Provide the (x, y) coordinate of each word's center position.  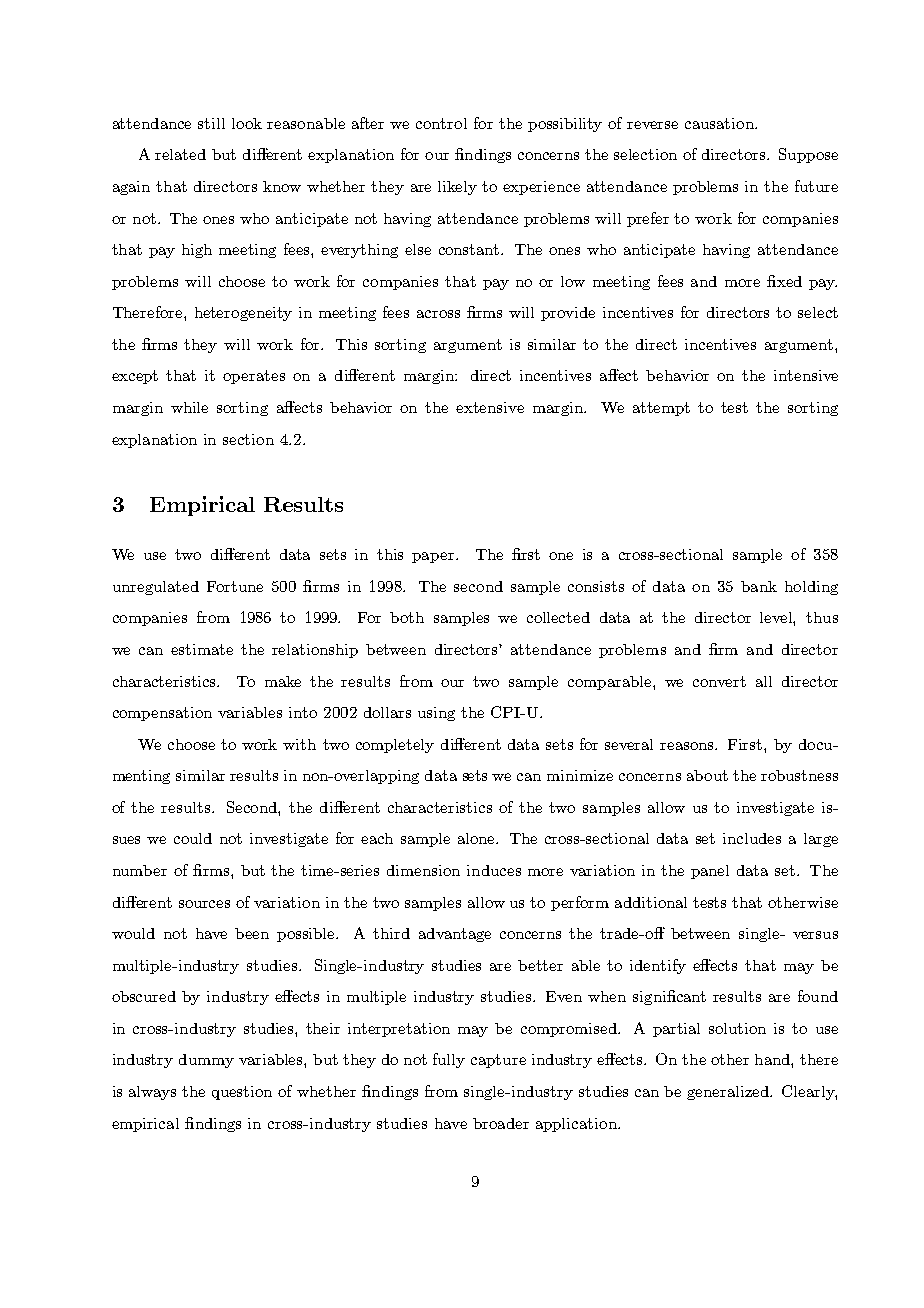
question (242, 1093)
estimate (202, 649)
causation (720, 123)
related (180, 154)
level (777, 619)
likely (457, 188)
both (407, 617)
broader (501, 1123)
